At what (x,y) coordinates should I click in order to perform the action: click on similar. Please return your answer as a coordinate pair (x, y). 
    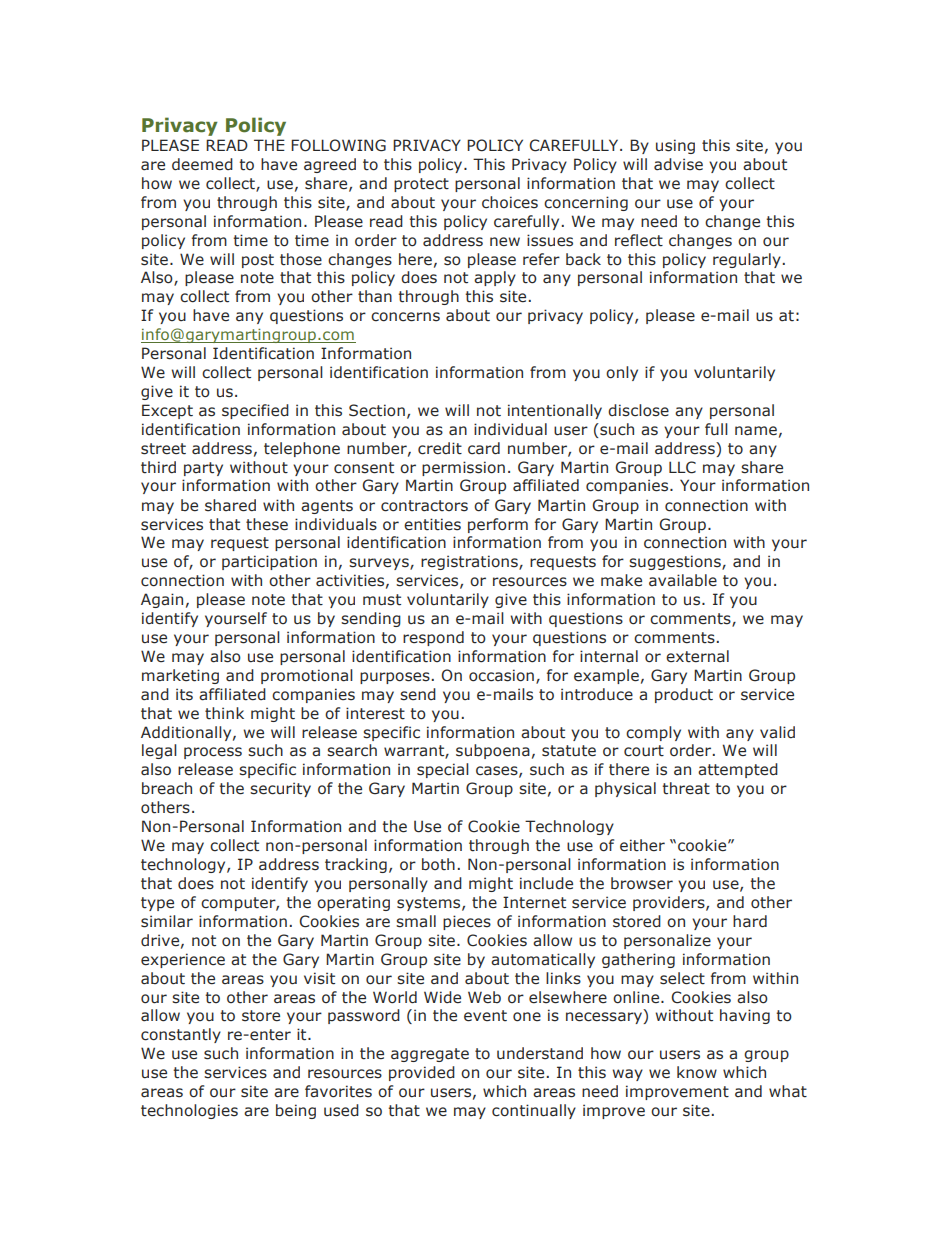
    Looking at the image, I should click on (167, 921).
